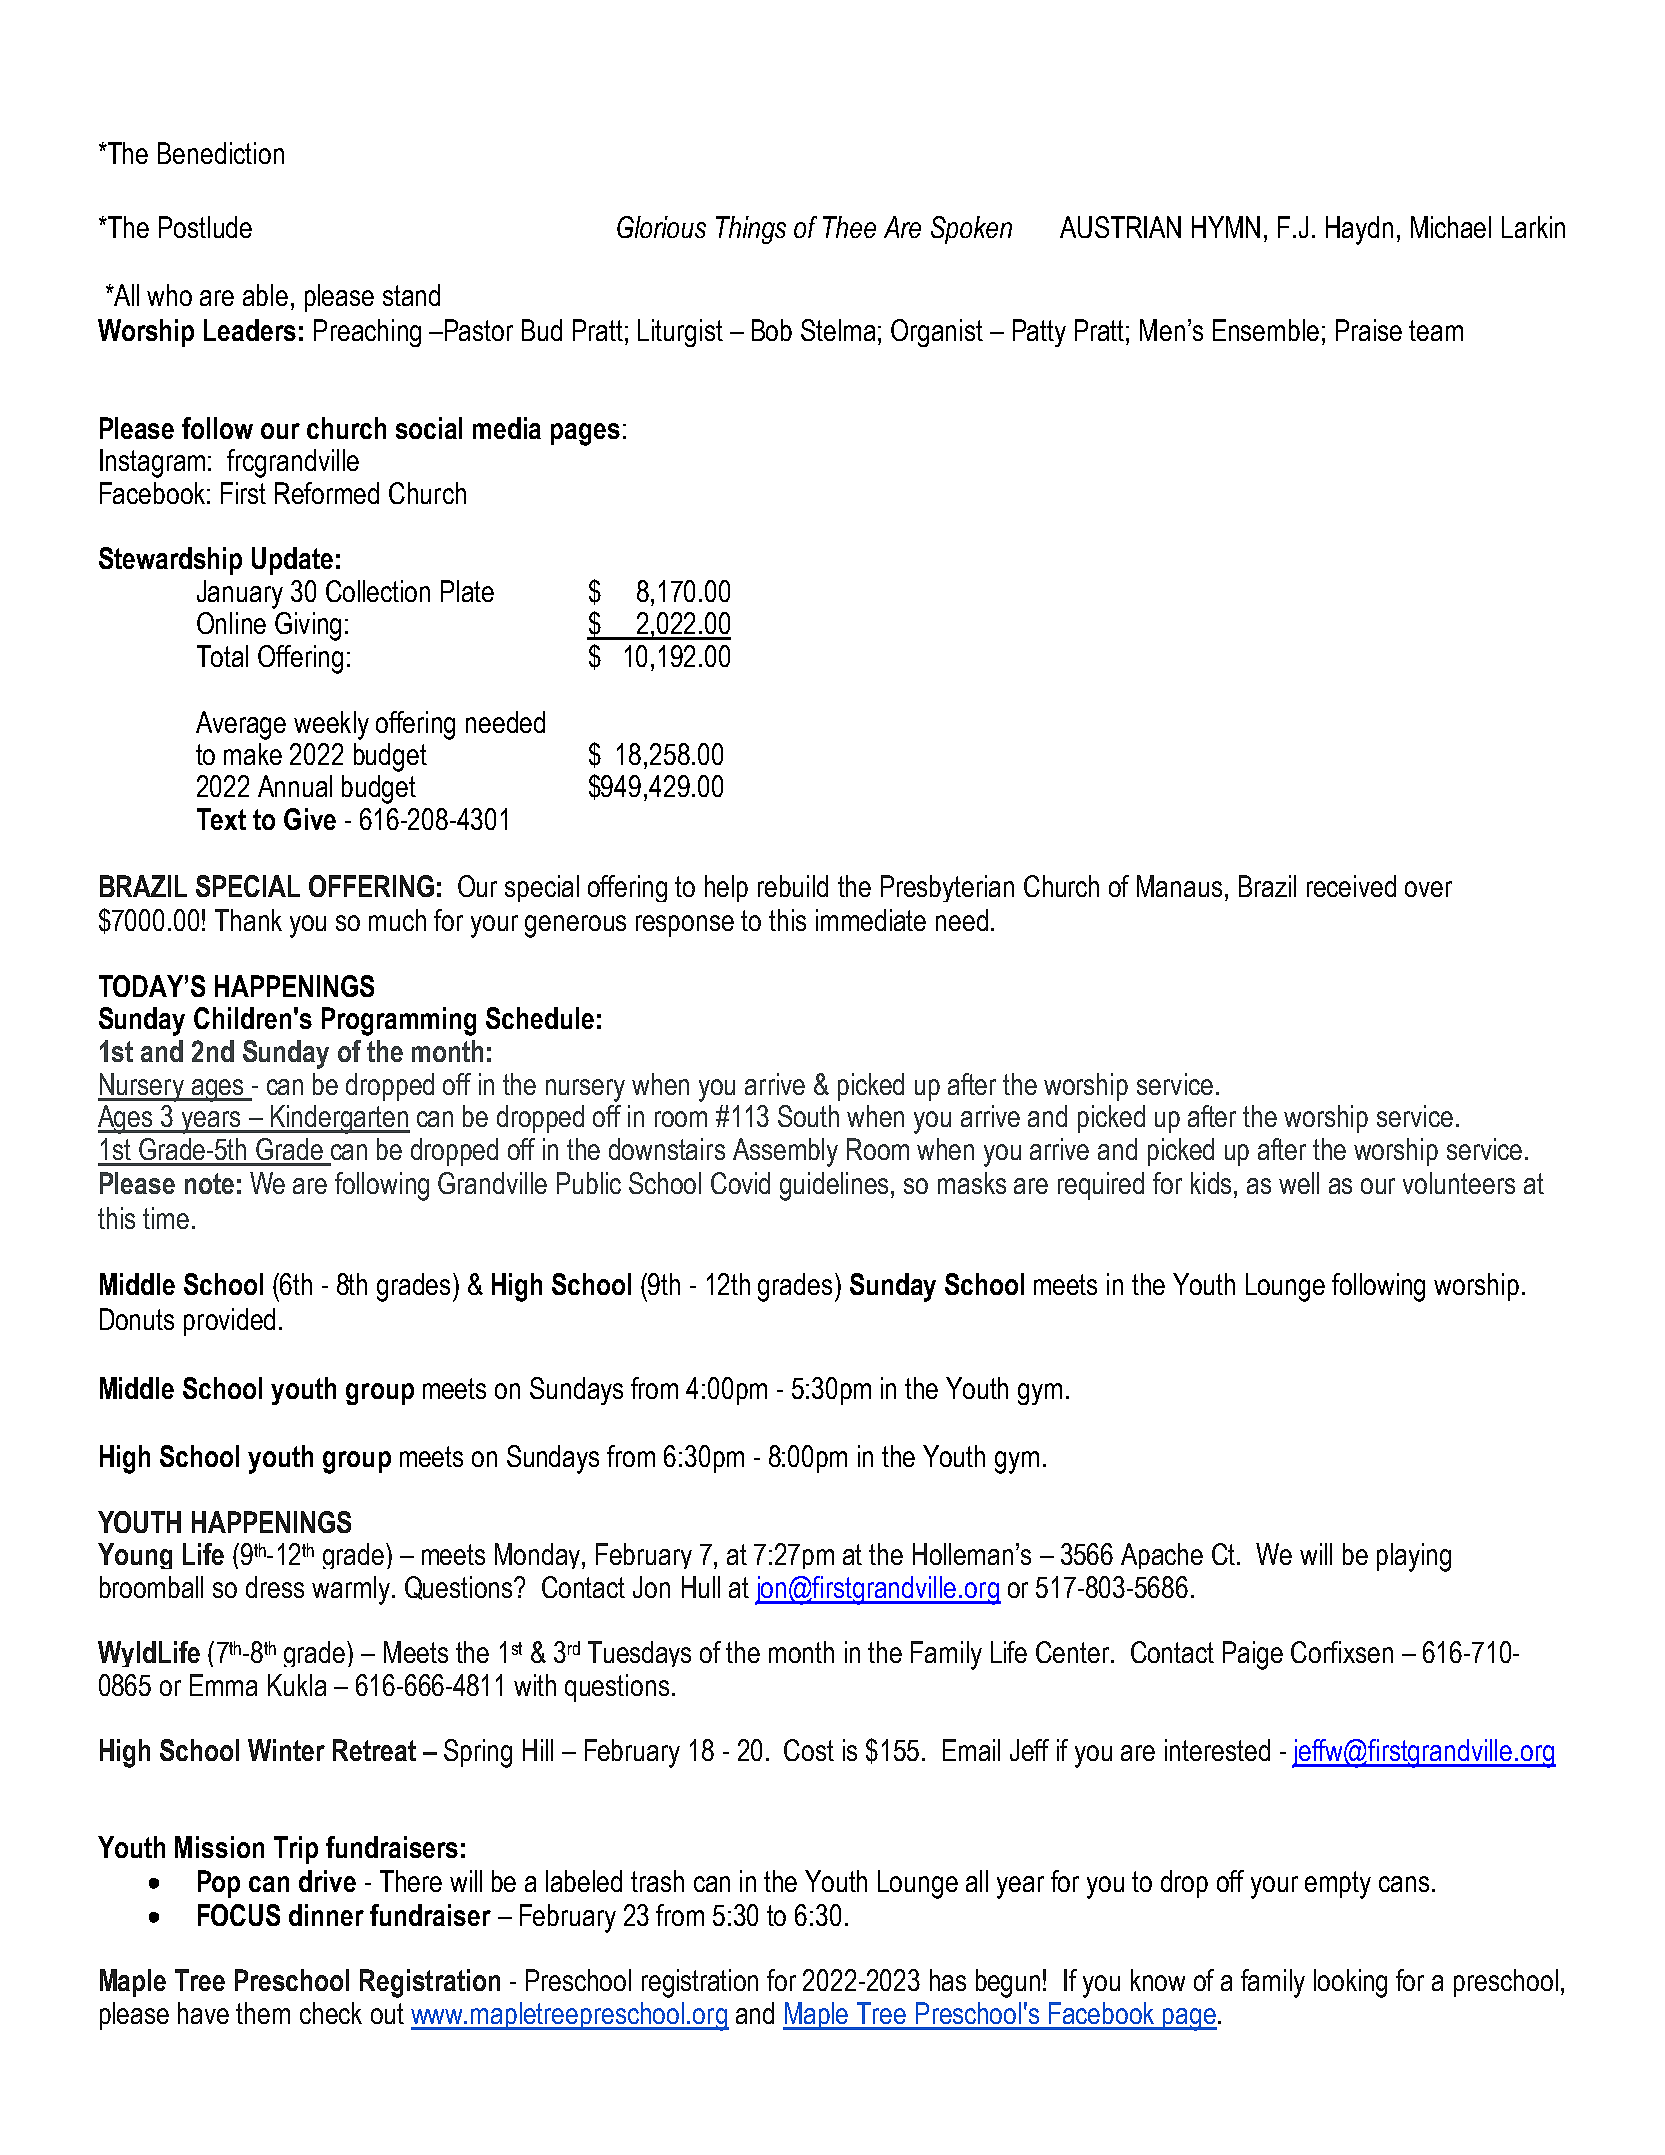  What do you see at coordinates (1414, 1557) in the screenshot?
I see `playing` at bounding box center [1414, 1557].
